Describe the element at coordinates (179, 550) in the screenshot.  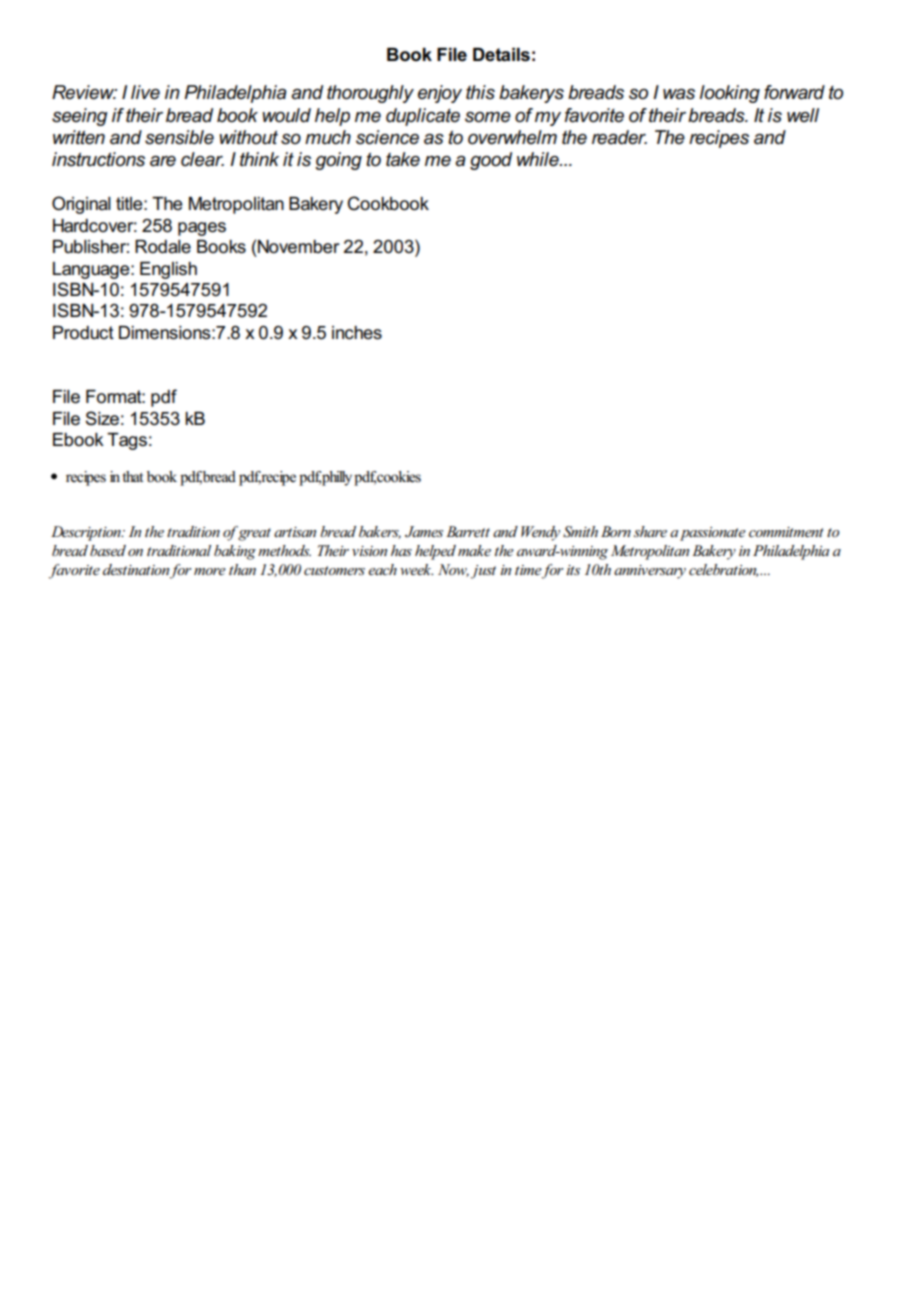
I see `traditional` at that location.
